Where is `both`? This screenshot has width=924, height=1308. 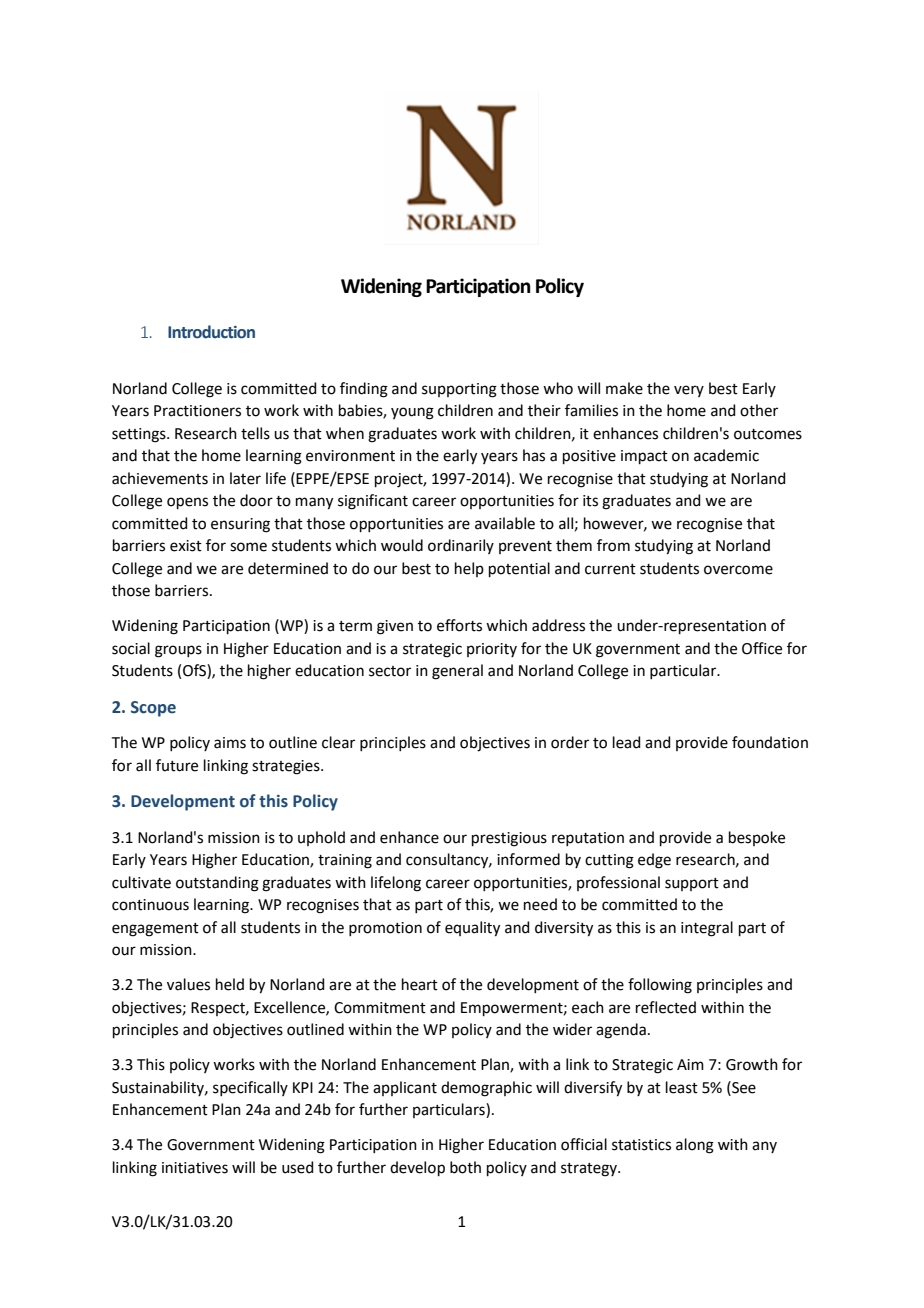
both is located at coordinates (465, 1167).
